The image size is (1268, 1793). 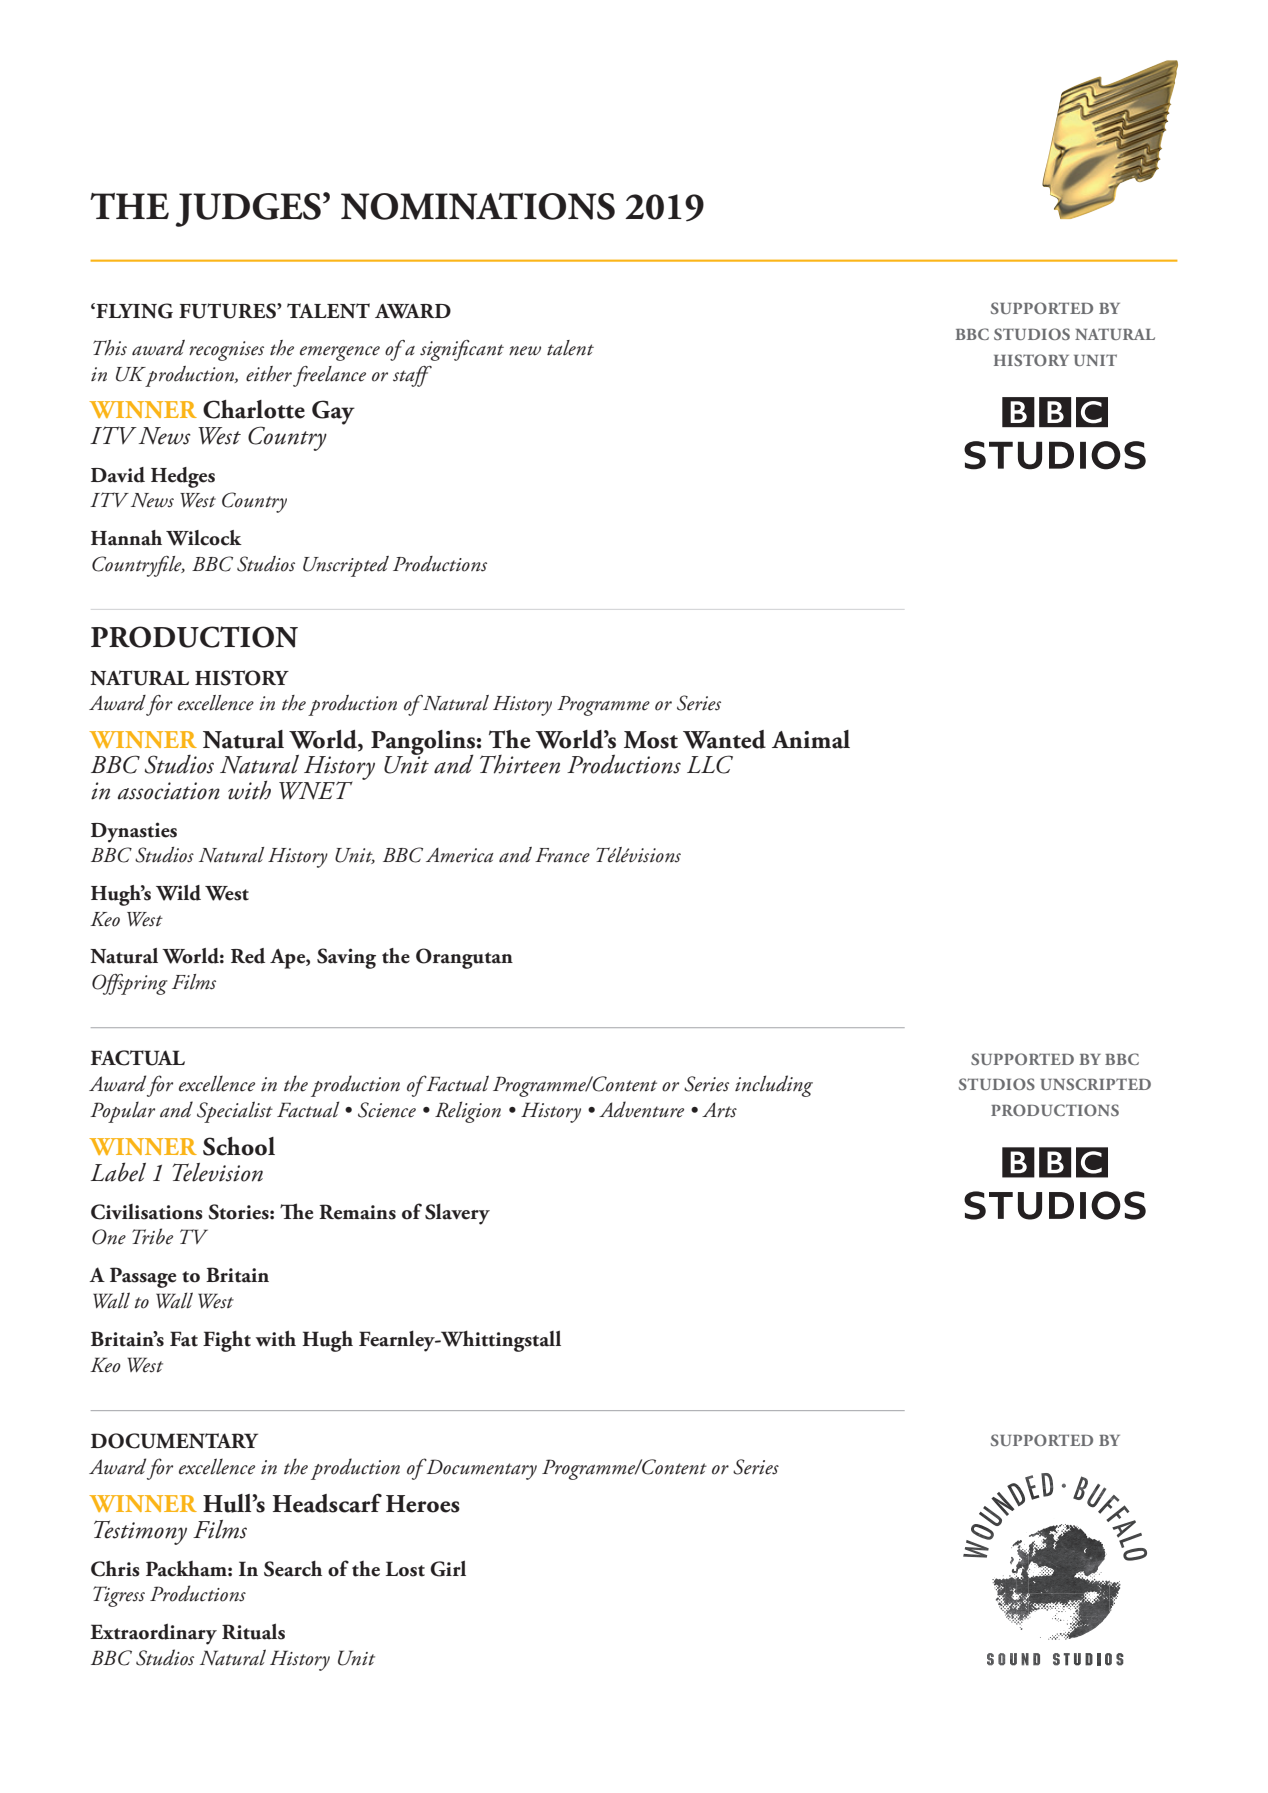 What do you see at coordinates (218, 1172) in the document?
I see `Television` at bounding box center [218, 1172].
